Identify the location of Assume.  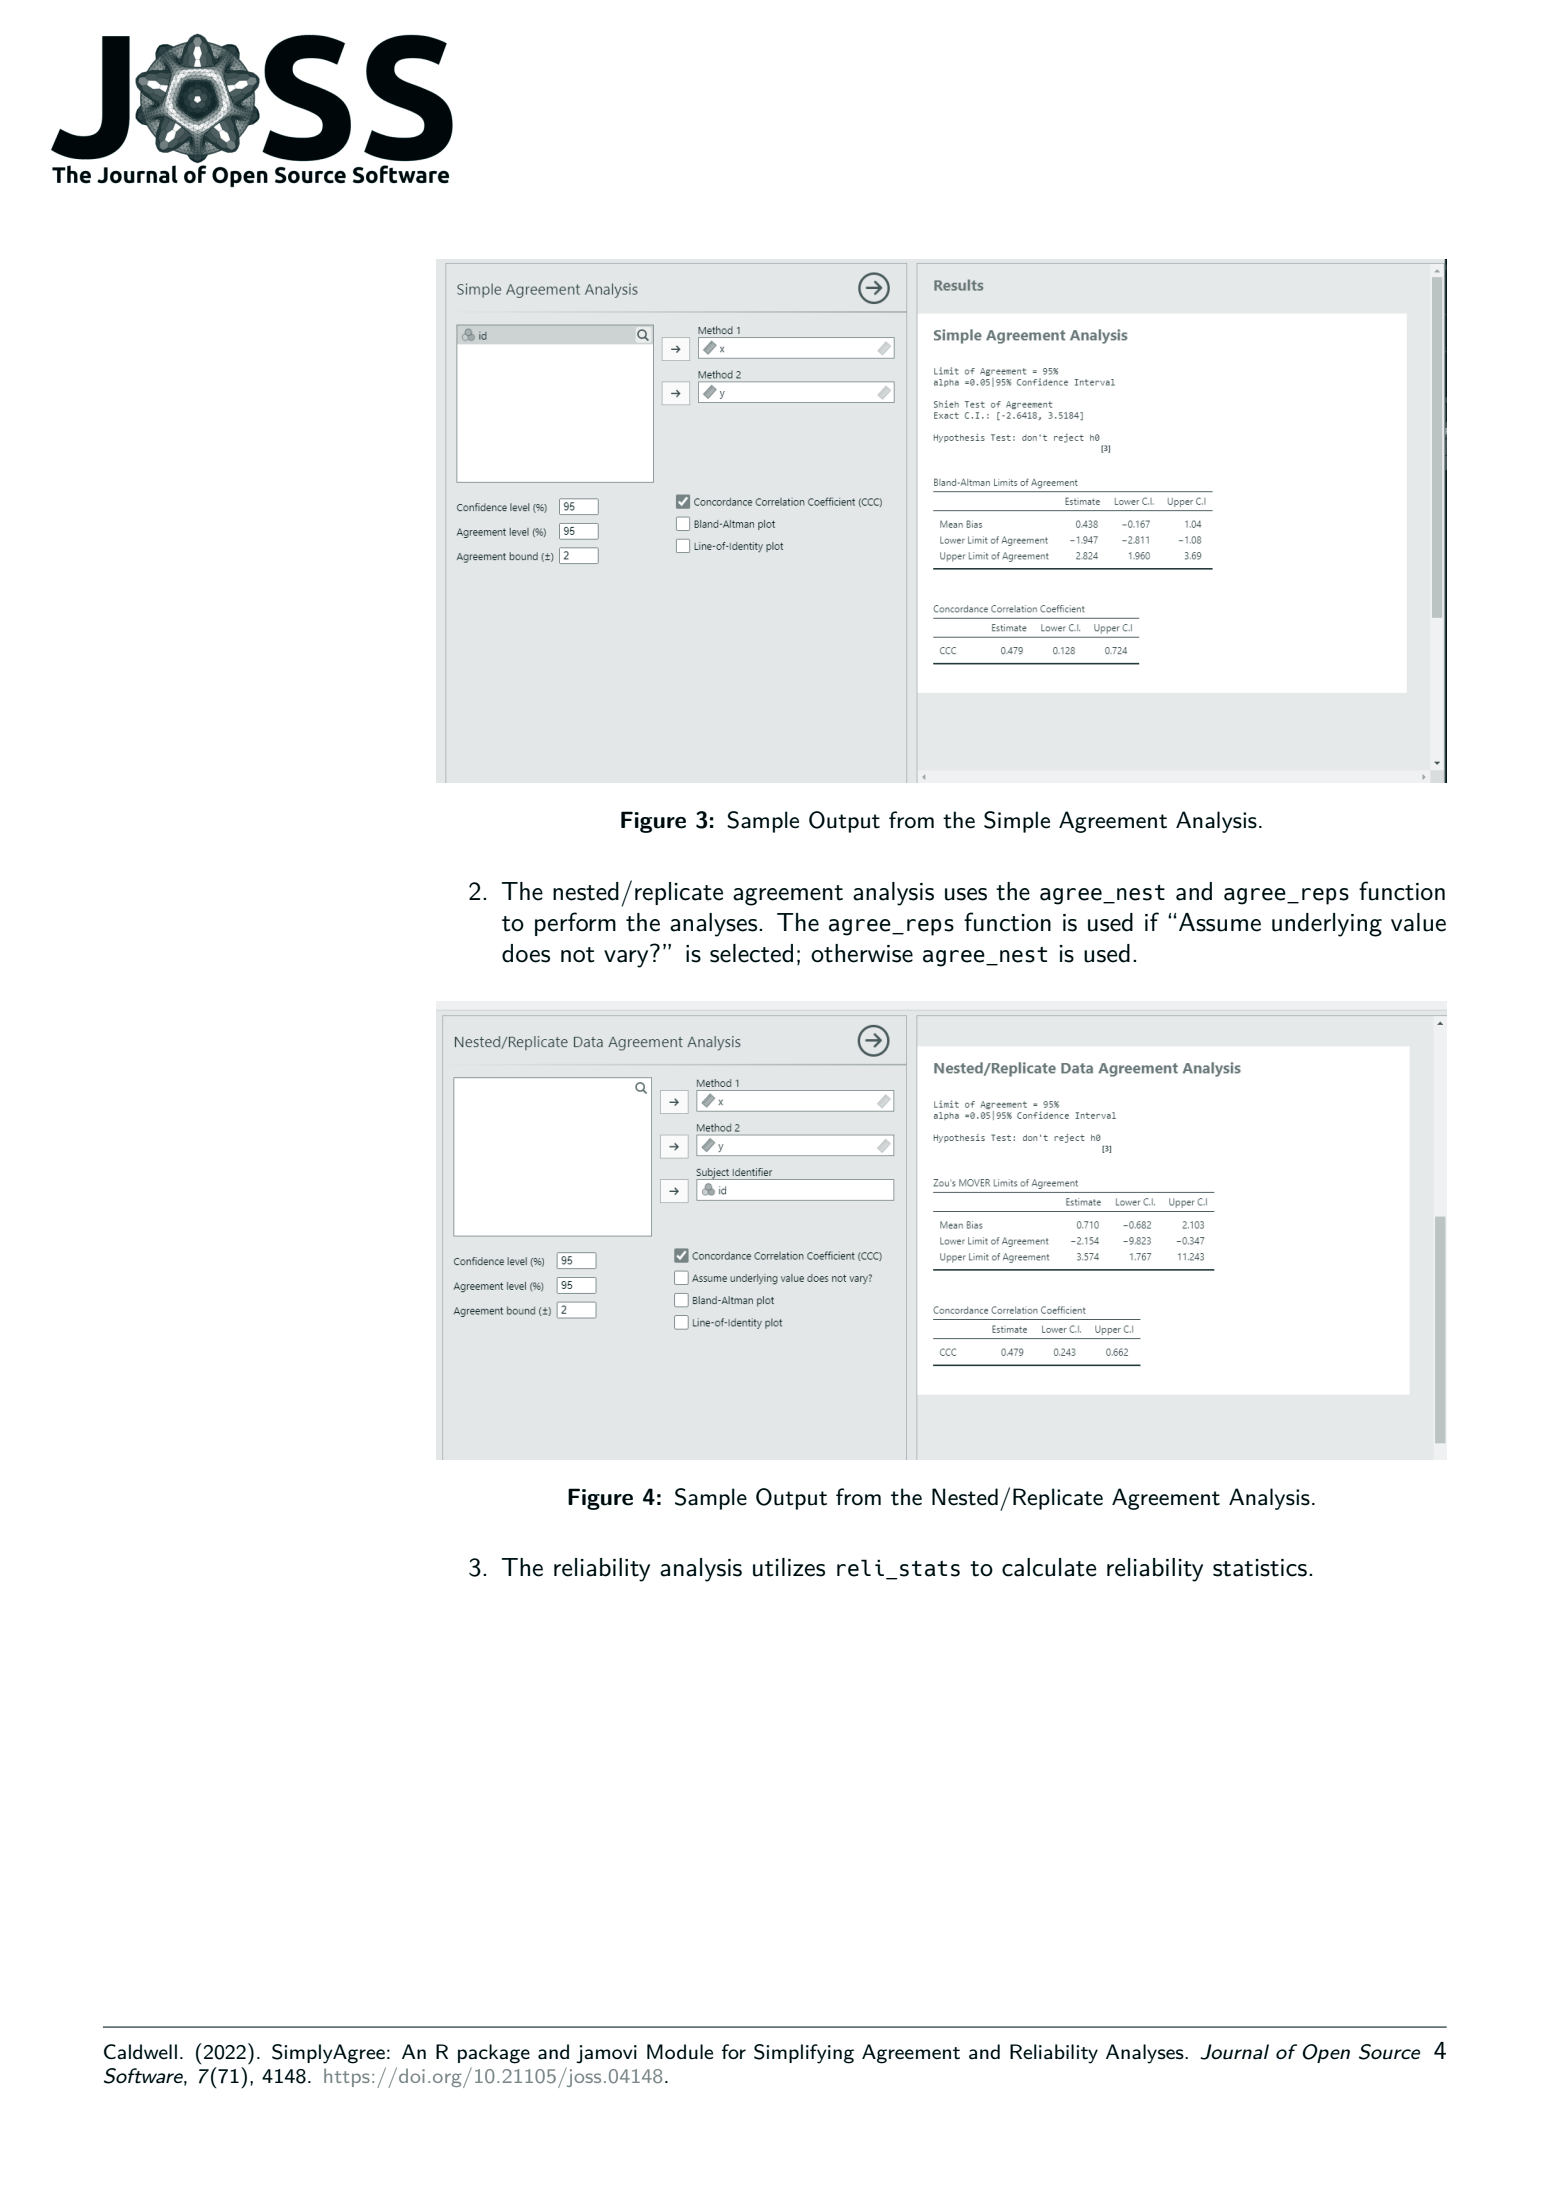
(1220, 922).
